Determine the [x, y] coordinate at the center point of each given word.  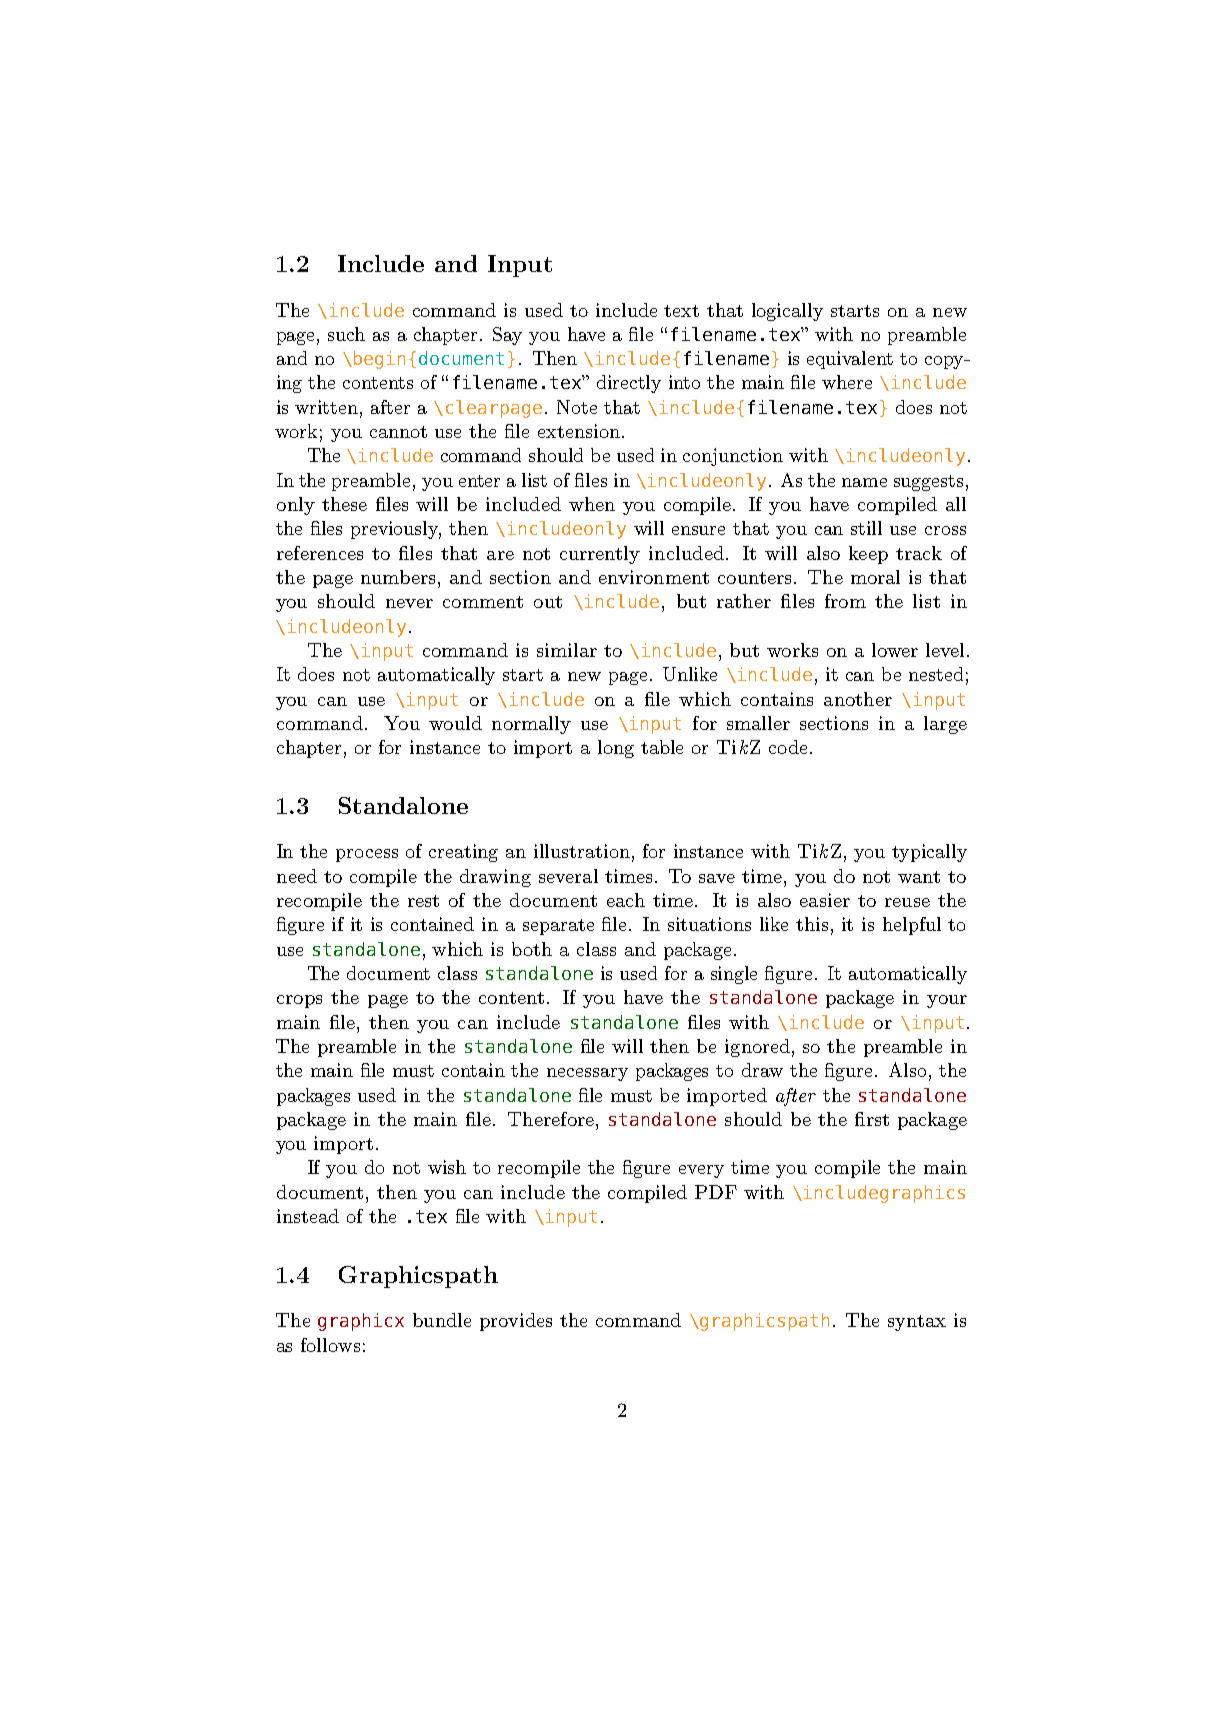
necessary [587, 1074]
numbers [398, 577]
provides [516, 1322]
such [346, 334]
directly [629, 384]
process [367, 855]
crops [299, 1001]
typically [929, 853]
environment [654, 577]
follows [330, 1345]
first [872, 1119]
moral [875, 577]
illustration [582, 851]
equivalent [850, 360]
